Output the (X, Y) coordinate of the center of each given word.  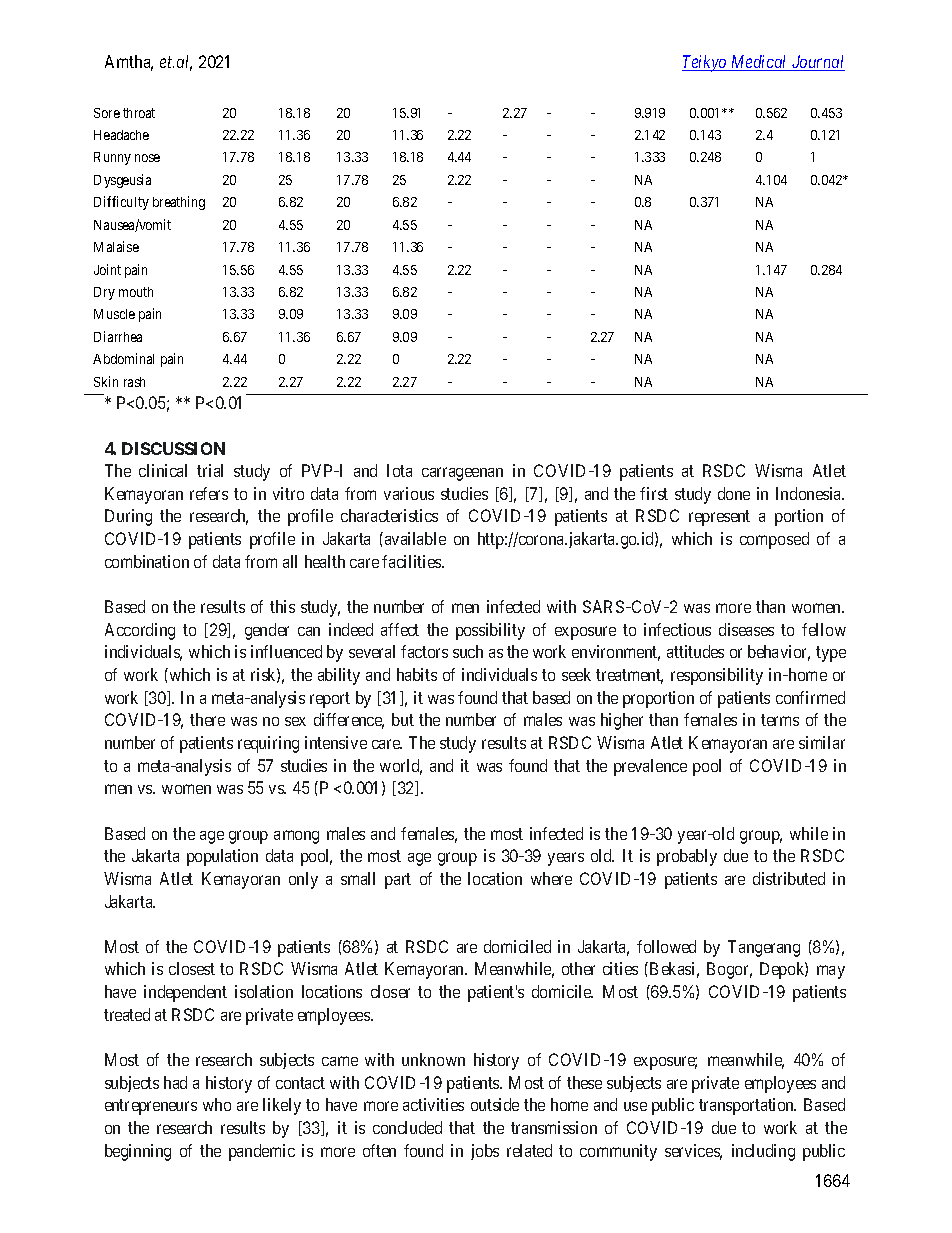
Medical (759, 63)
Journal (817, 63)
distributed (789, 878)
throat (139, 113)
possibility (490, 631)
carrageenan (462, 474)
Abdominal (123, 358)
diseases (746, 629)
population (222, 857)
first (654, 493)
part (398, 881)
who (217, 1104)
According (140, 631)
